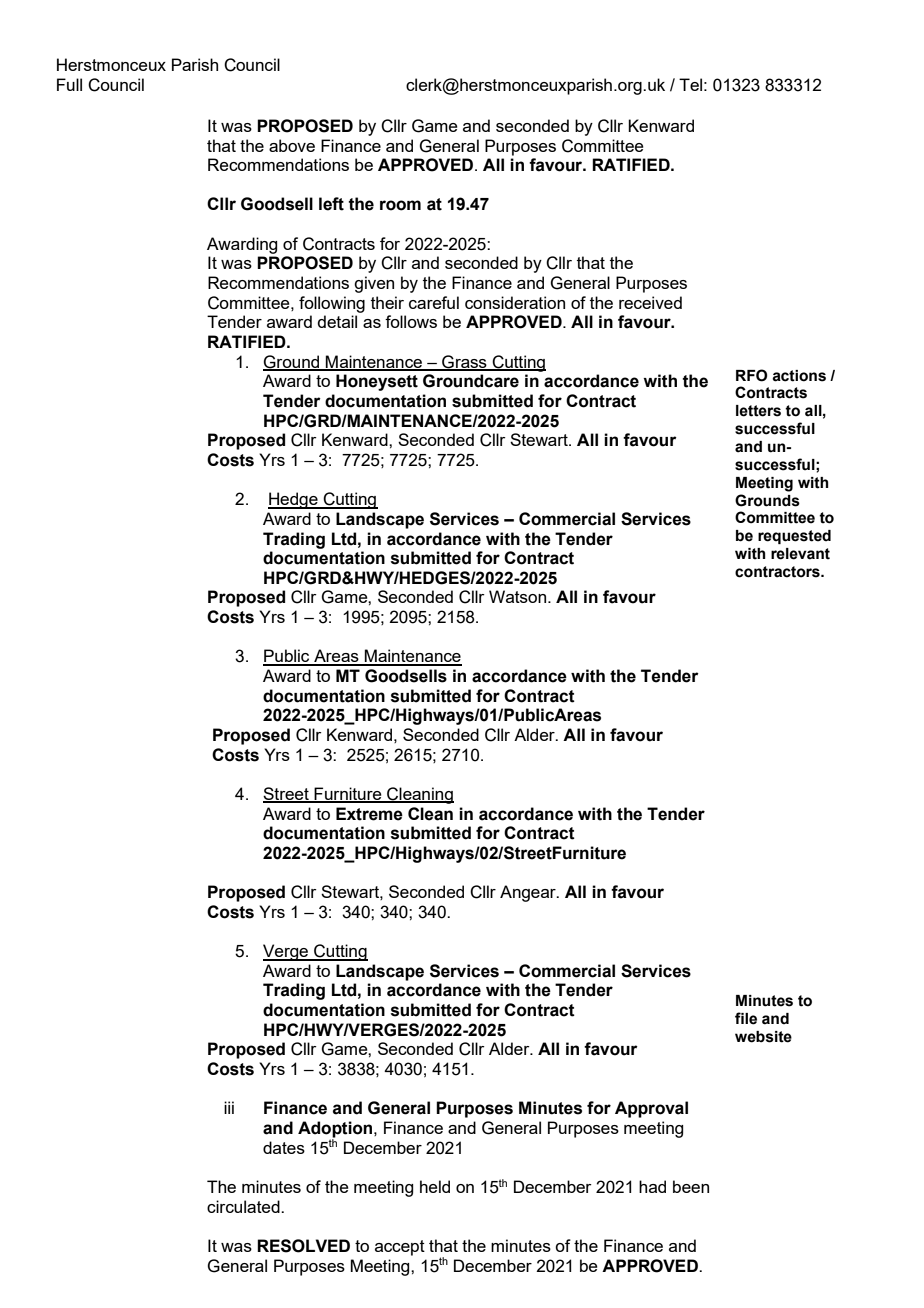 This screenshot has height=1308, width=924. Describe the element at coordinates (746, 1018) in the screenshot. I see `file` at that location.
